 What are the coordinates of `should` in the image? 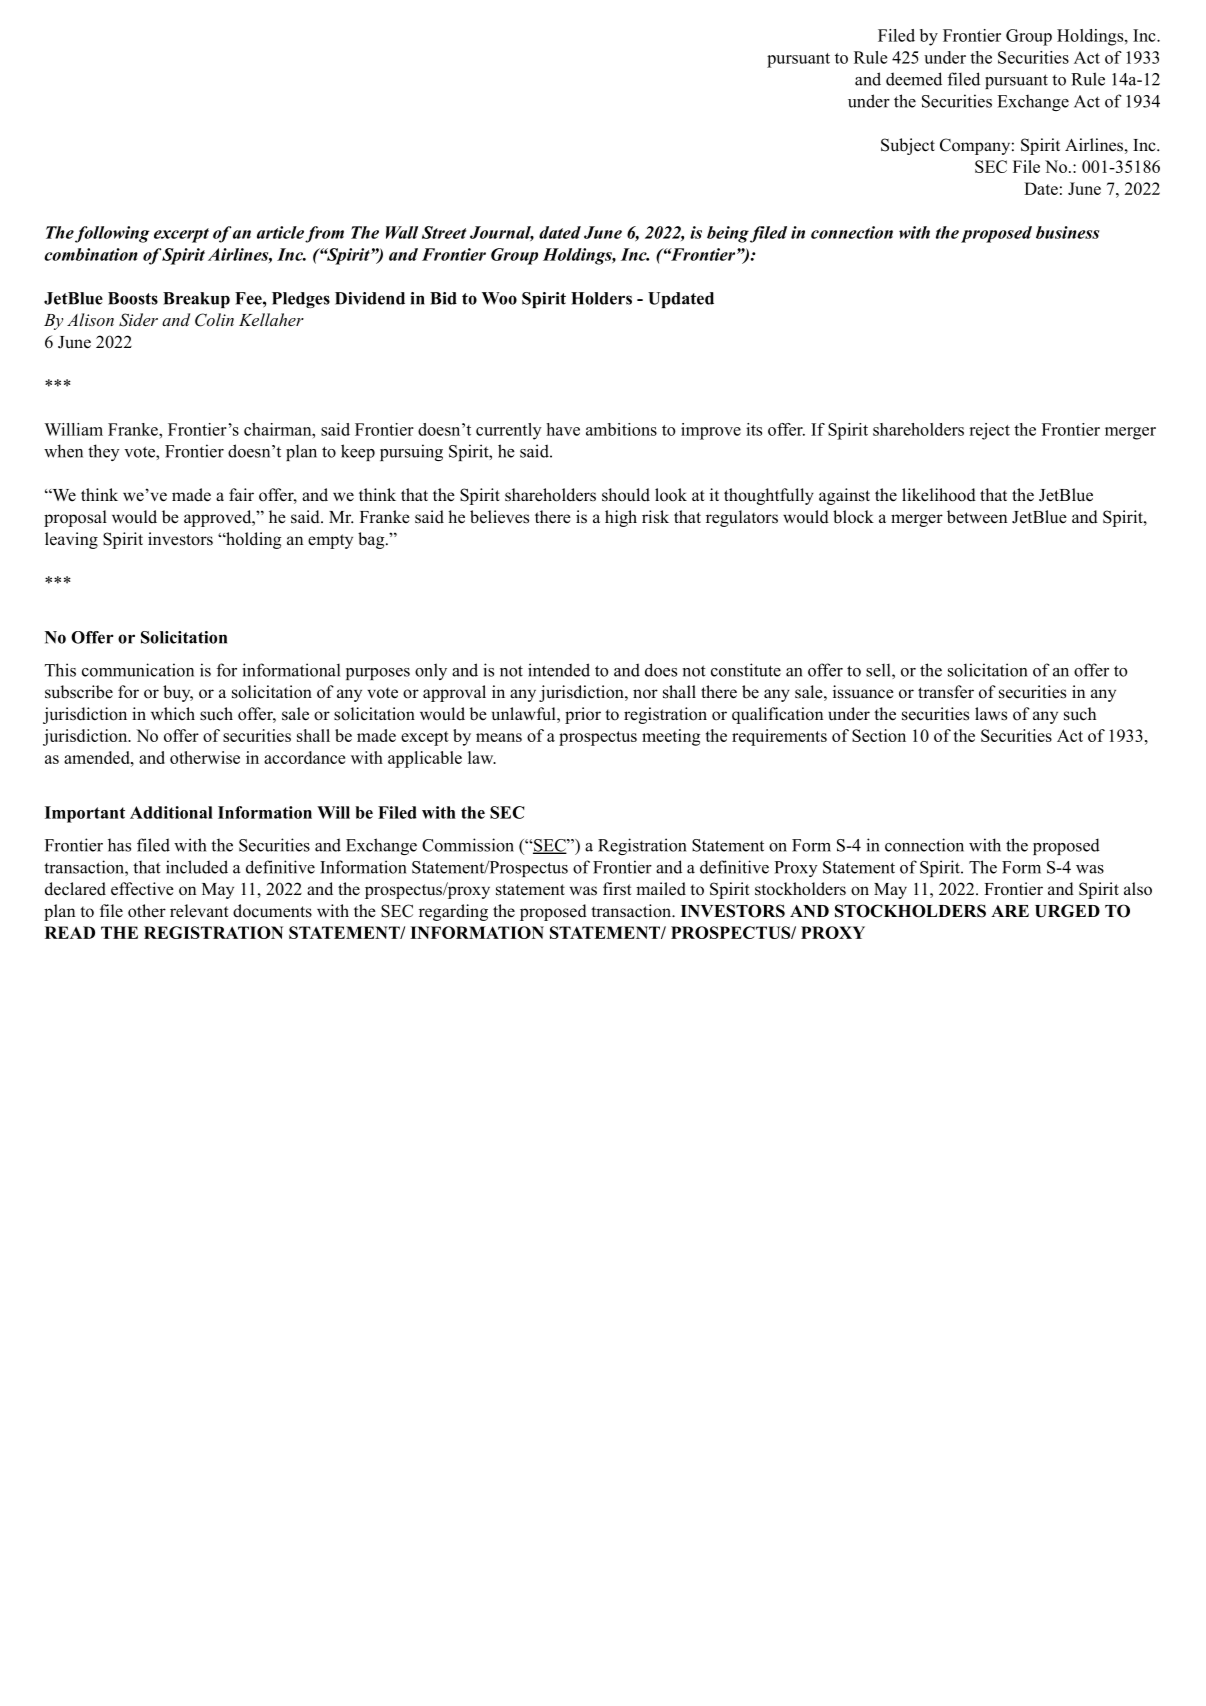 It's located at (626, 495).
